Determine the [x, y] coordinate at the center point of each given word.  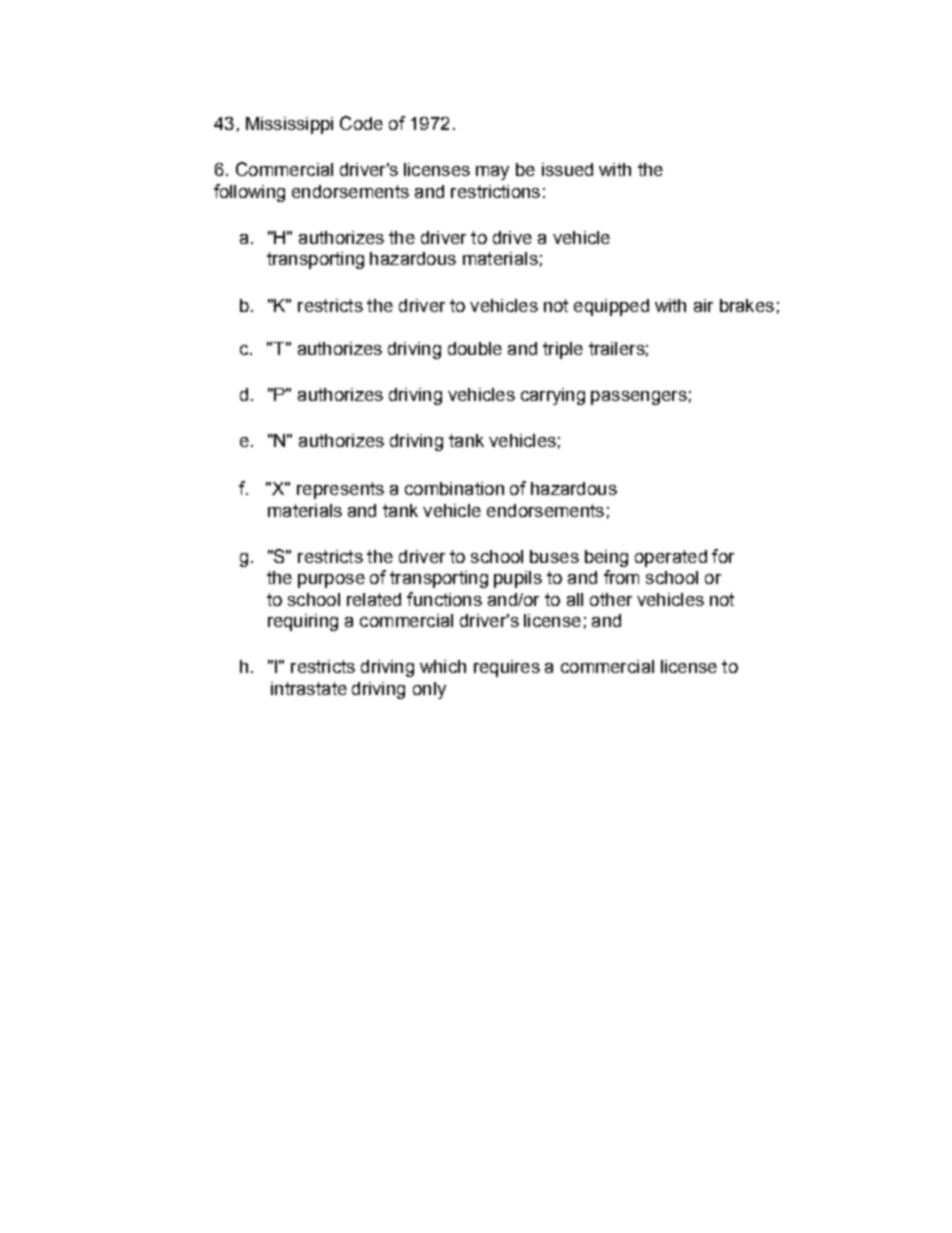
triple [563, 350]
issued [567, 169]
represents [340, 490]
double [475, 348]
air [703, 305]
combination [454, 488]
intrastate [309, 688]
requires [507, 668]
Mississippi [289, 125]
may [492, 173]
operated [671, 558]
